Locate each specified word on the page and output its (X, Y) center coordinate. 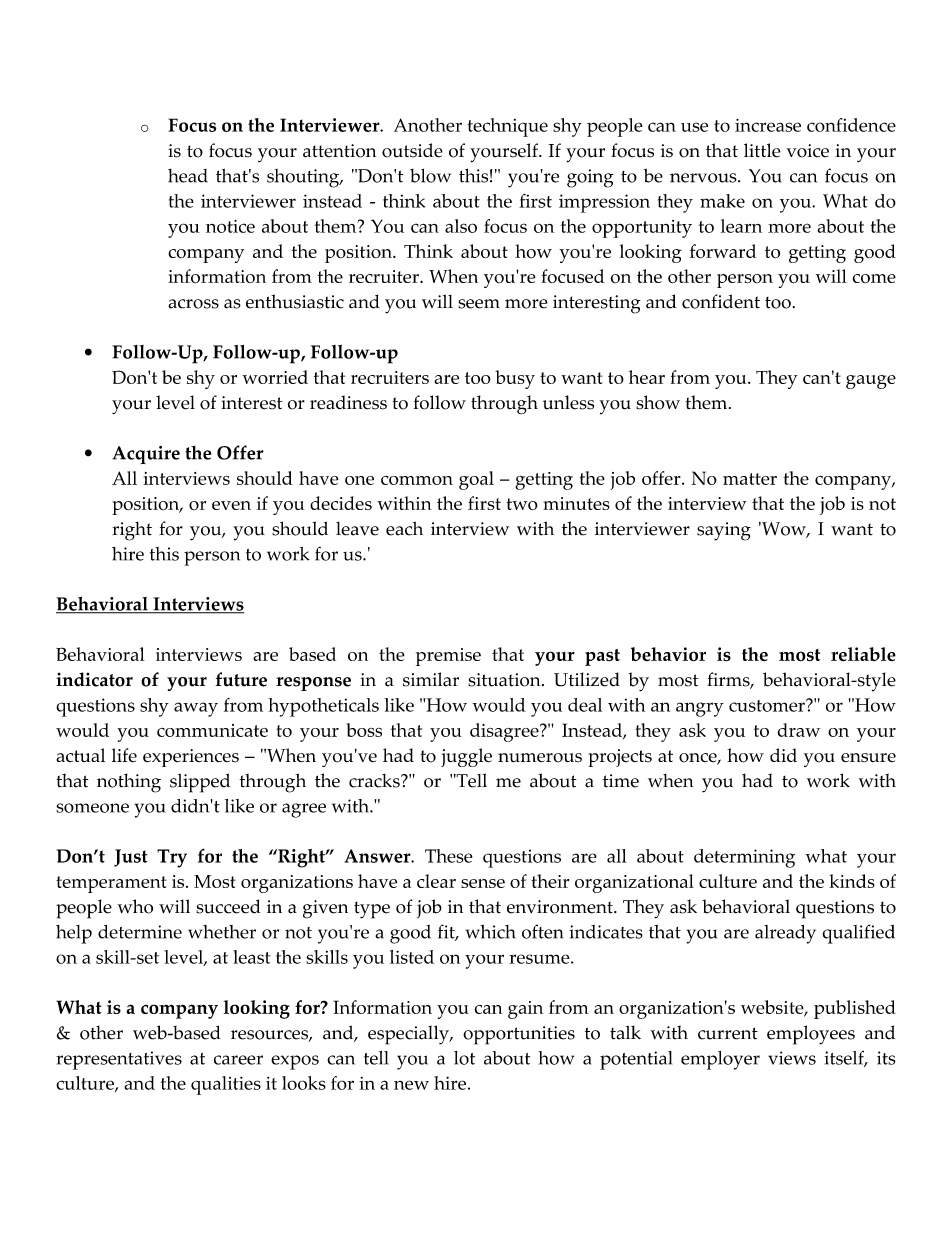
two (522, 504)
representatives (119, 1060)
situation (505, 680)
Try (172, 858)
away (196, 709)
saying (724, 531)
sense (483, 883)
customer (768, 705)
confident (721, 301)
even (231, 505)
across (193, 304)
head (188, 176)
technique (507, 127)
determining (744, 858)
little (762, 150)
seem (479, 304)
